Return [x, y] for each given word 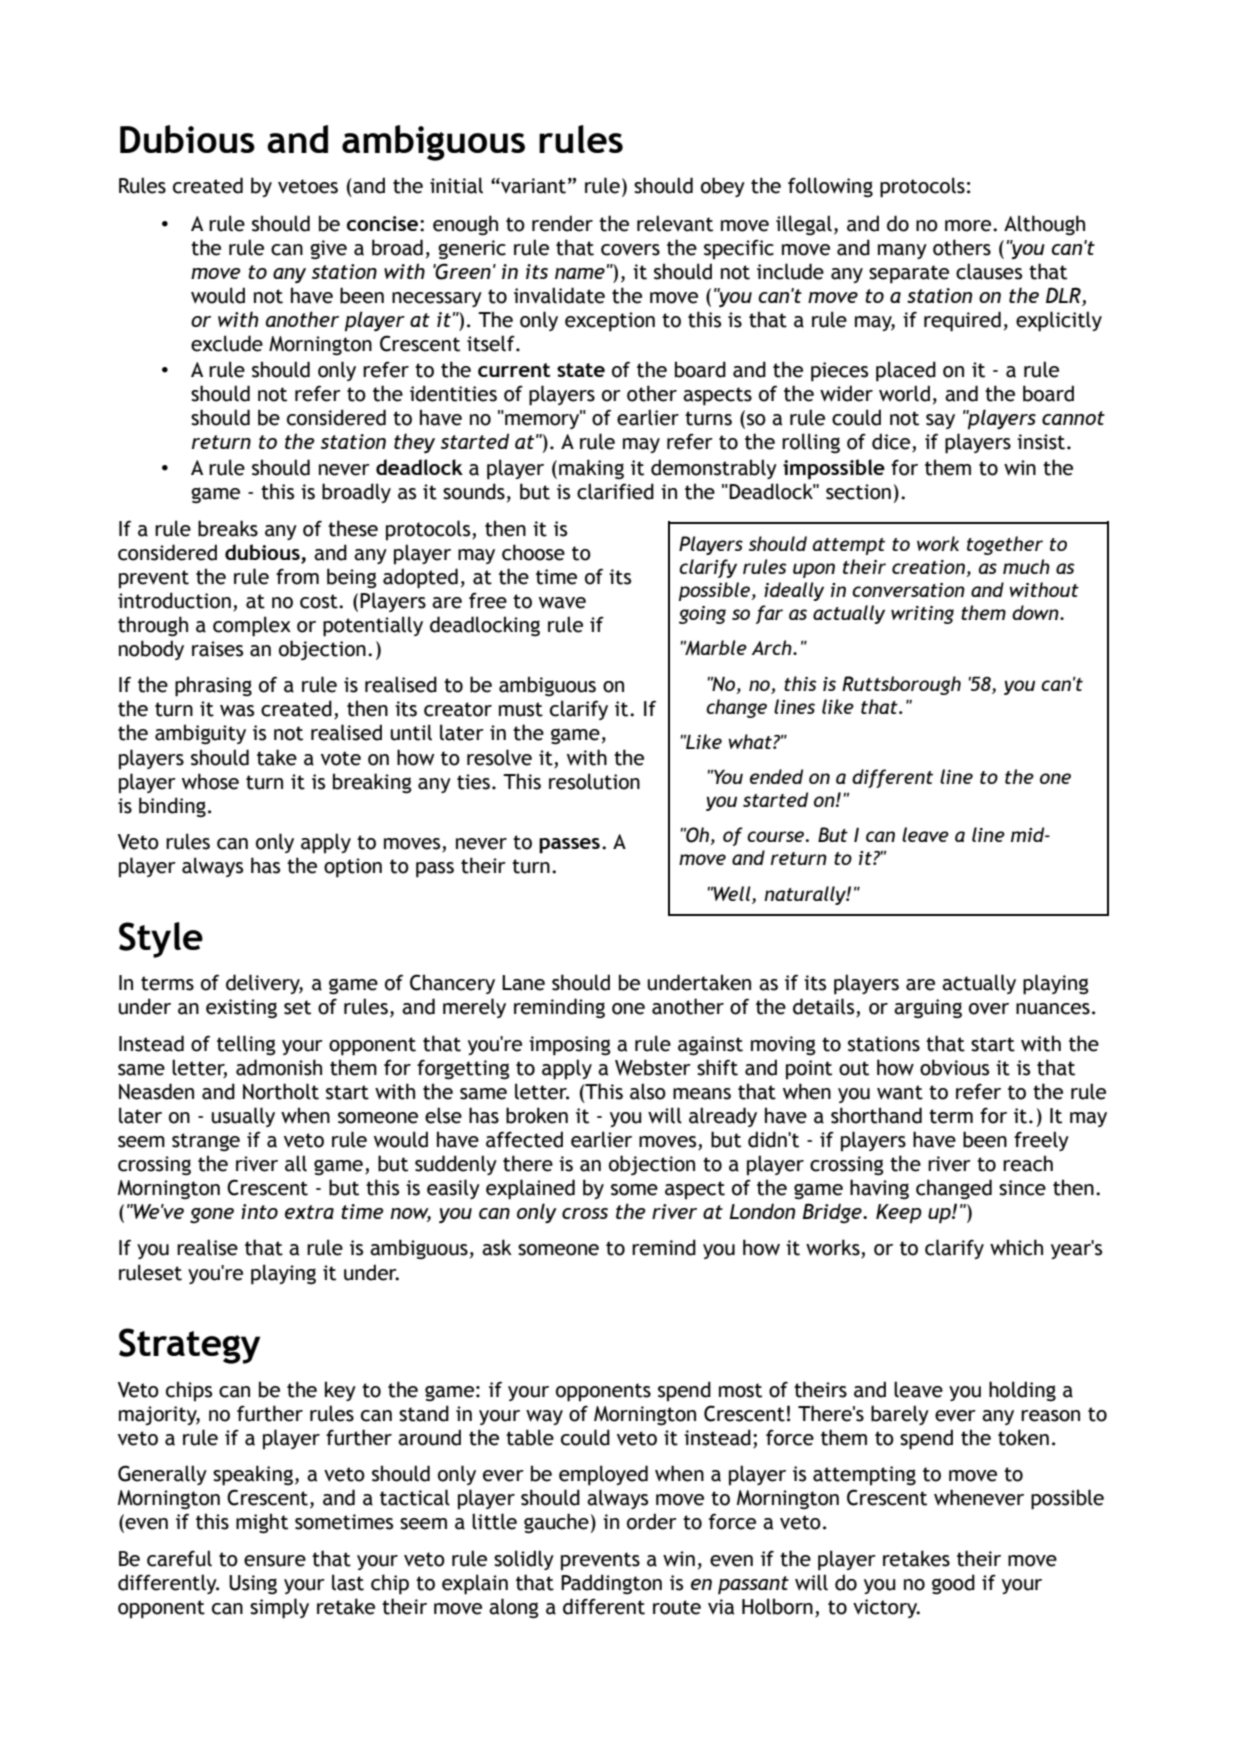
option [353, 868]
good [953, 1584]
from [297, 577]
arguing [928, 1009]
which [1016, 1247]
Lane [523, 983]
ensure [275, 1561]
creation [929, 568]
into [259, 1211]
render [562, 223]
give [328, 250]
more [969, 226]
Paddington [611, 1584]
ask [497, 1247]
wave [562, 603]
